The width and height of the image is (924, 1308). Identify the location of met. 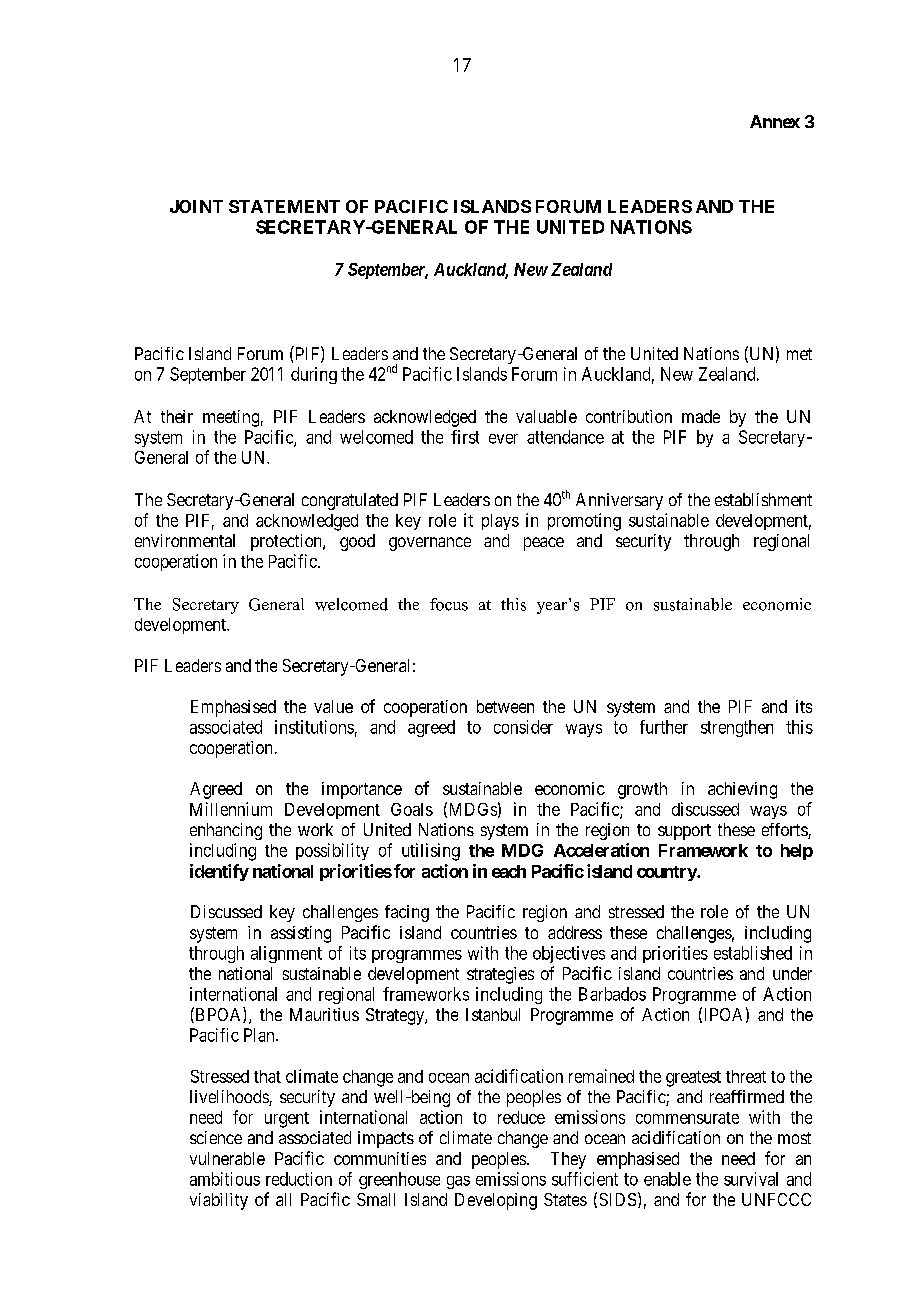
(799, 354).
